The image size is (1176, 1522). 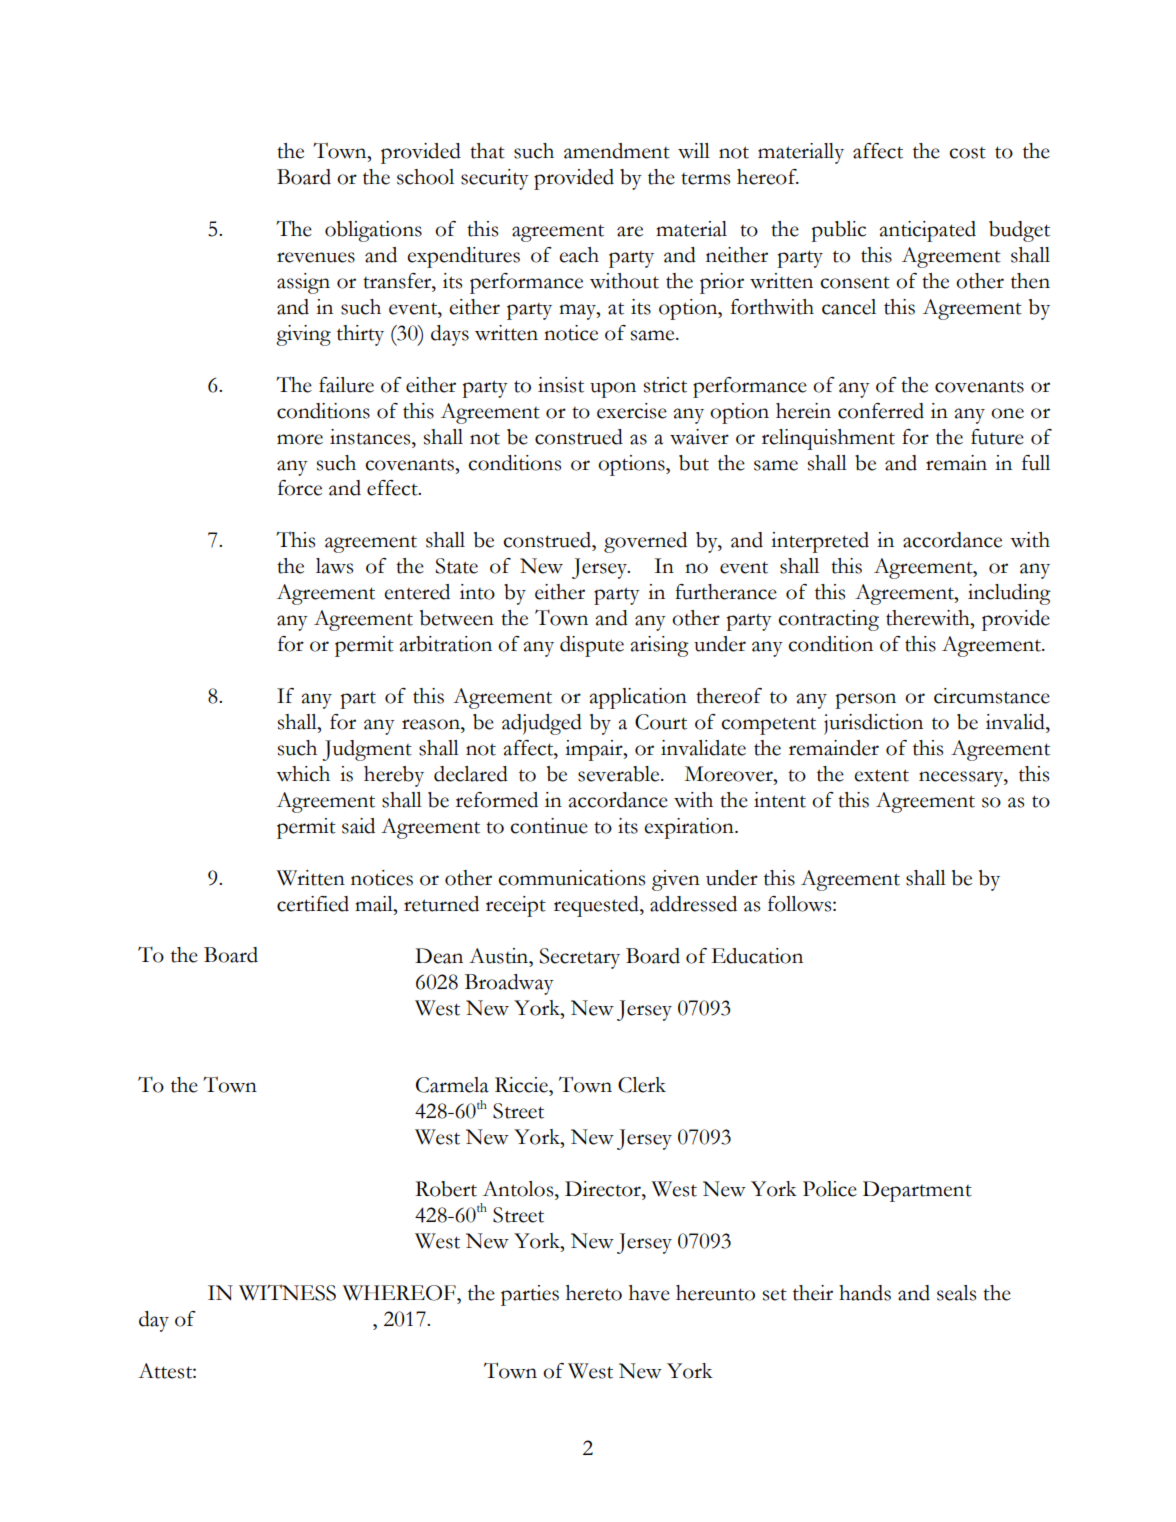 What do you see at coordinates (580, 958) in the screenshot?
I see `Secretary` at bounding box center [580, 958].
